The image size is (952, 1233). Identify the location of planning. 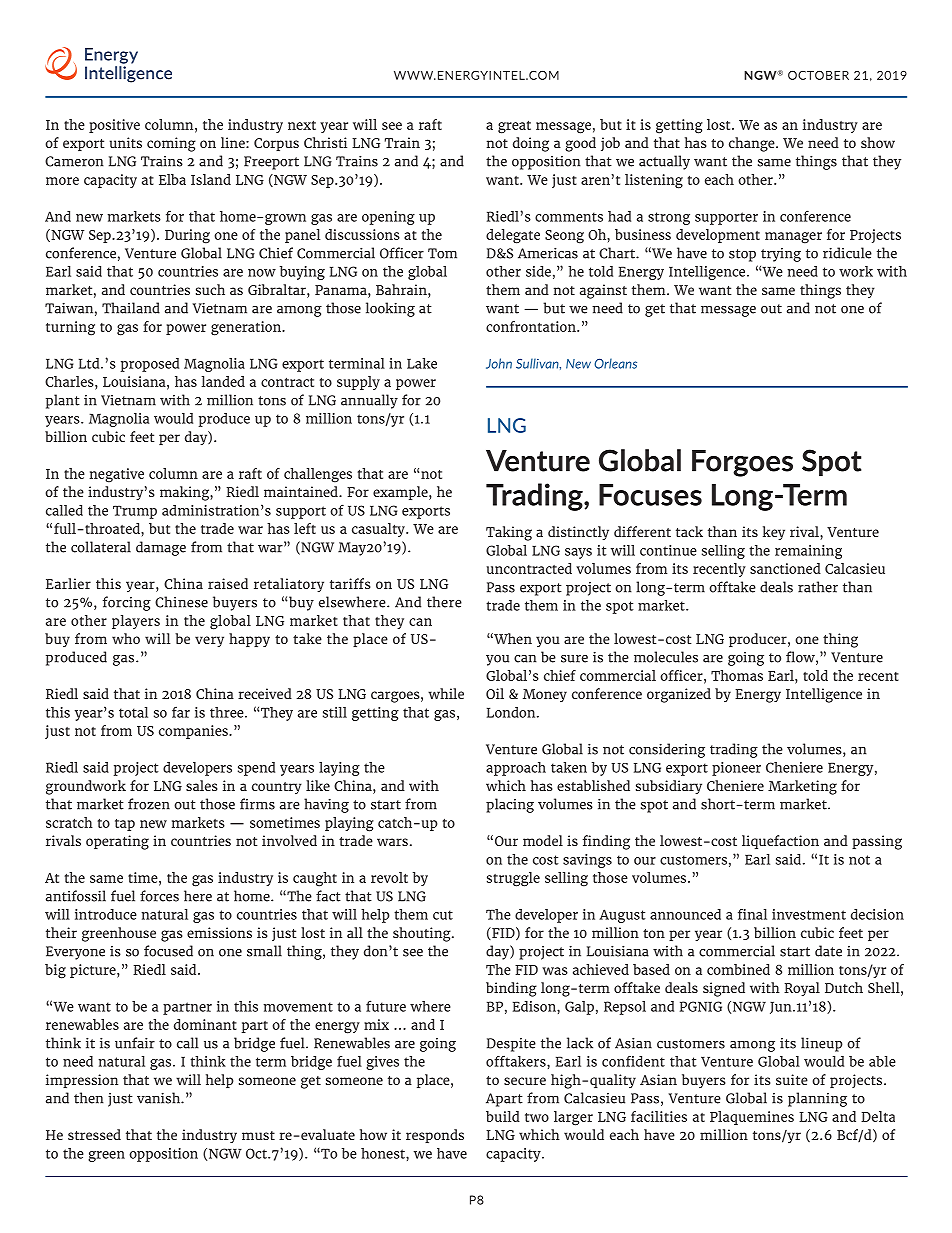
(817, 1099).
